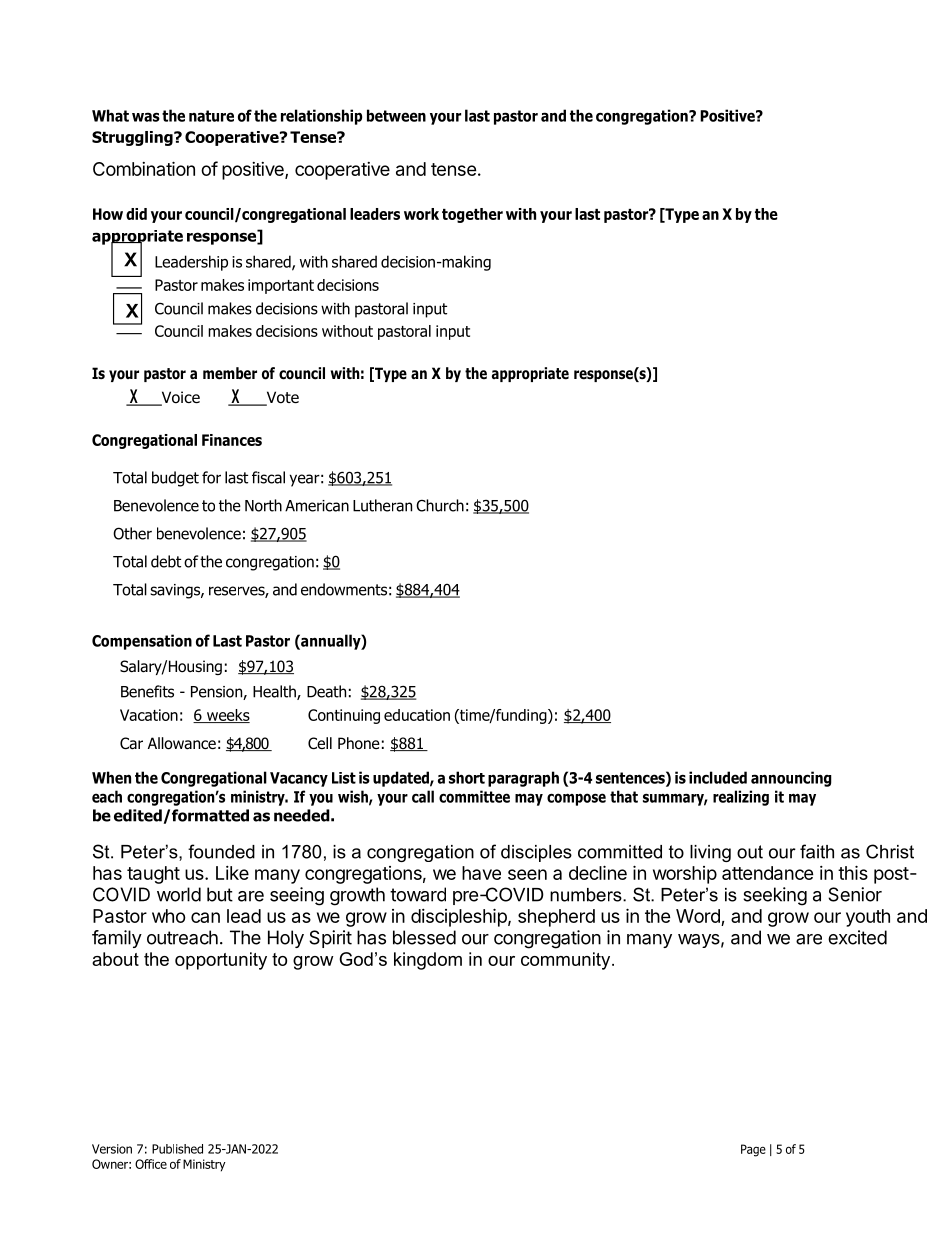 The width and height of the screenshot is (952, 1233). What do you see at coordinates (221, 851) in the screenshot?
I see `founded` at bounding box center [221, 851].
